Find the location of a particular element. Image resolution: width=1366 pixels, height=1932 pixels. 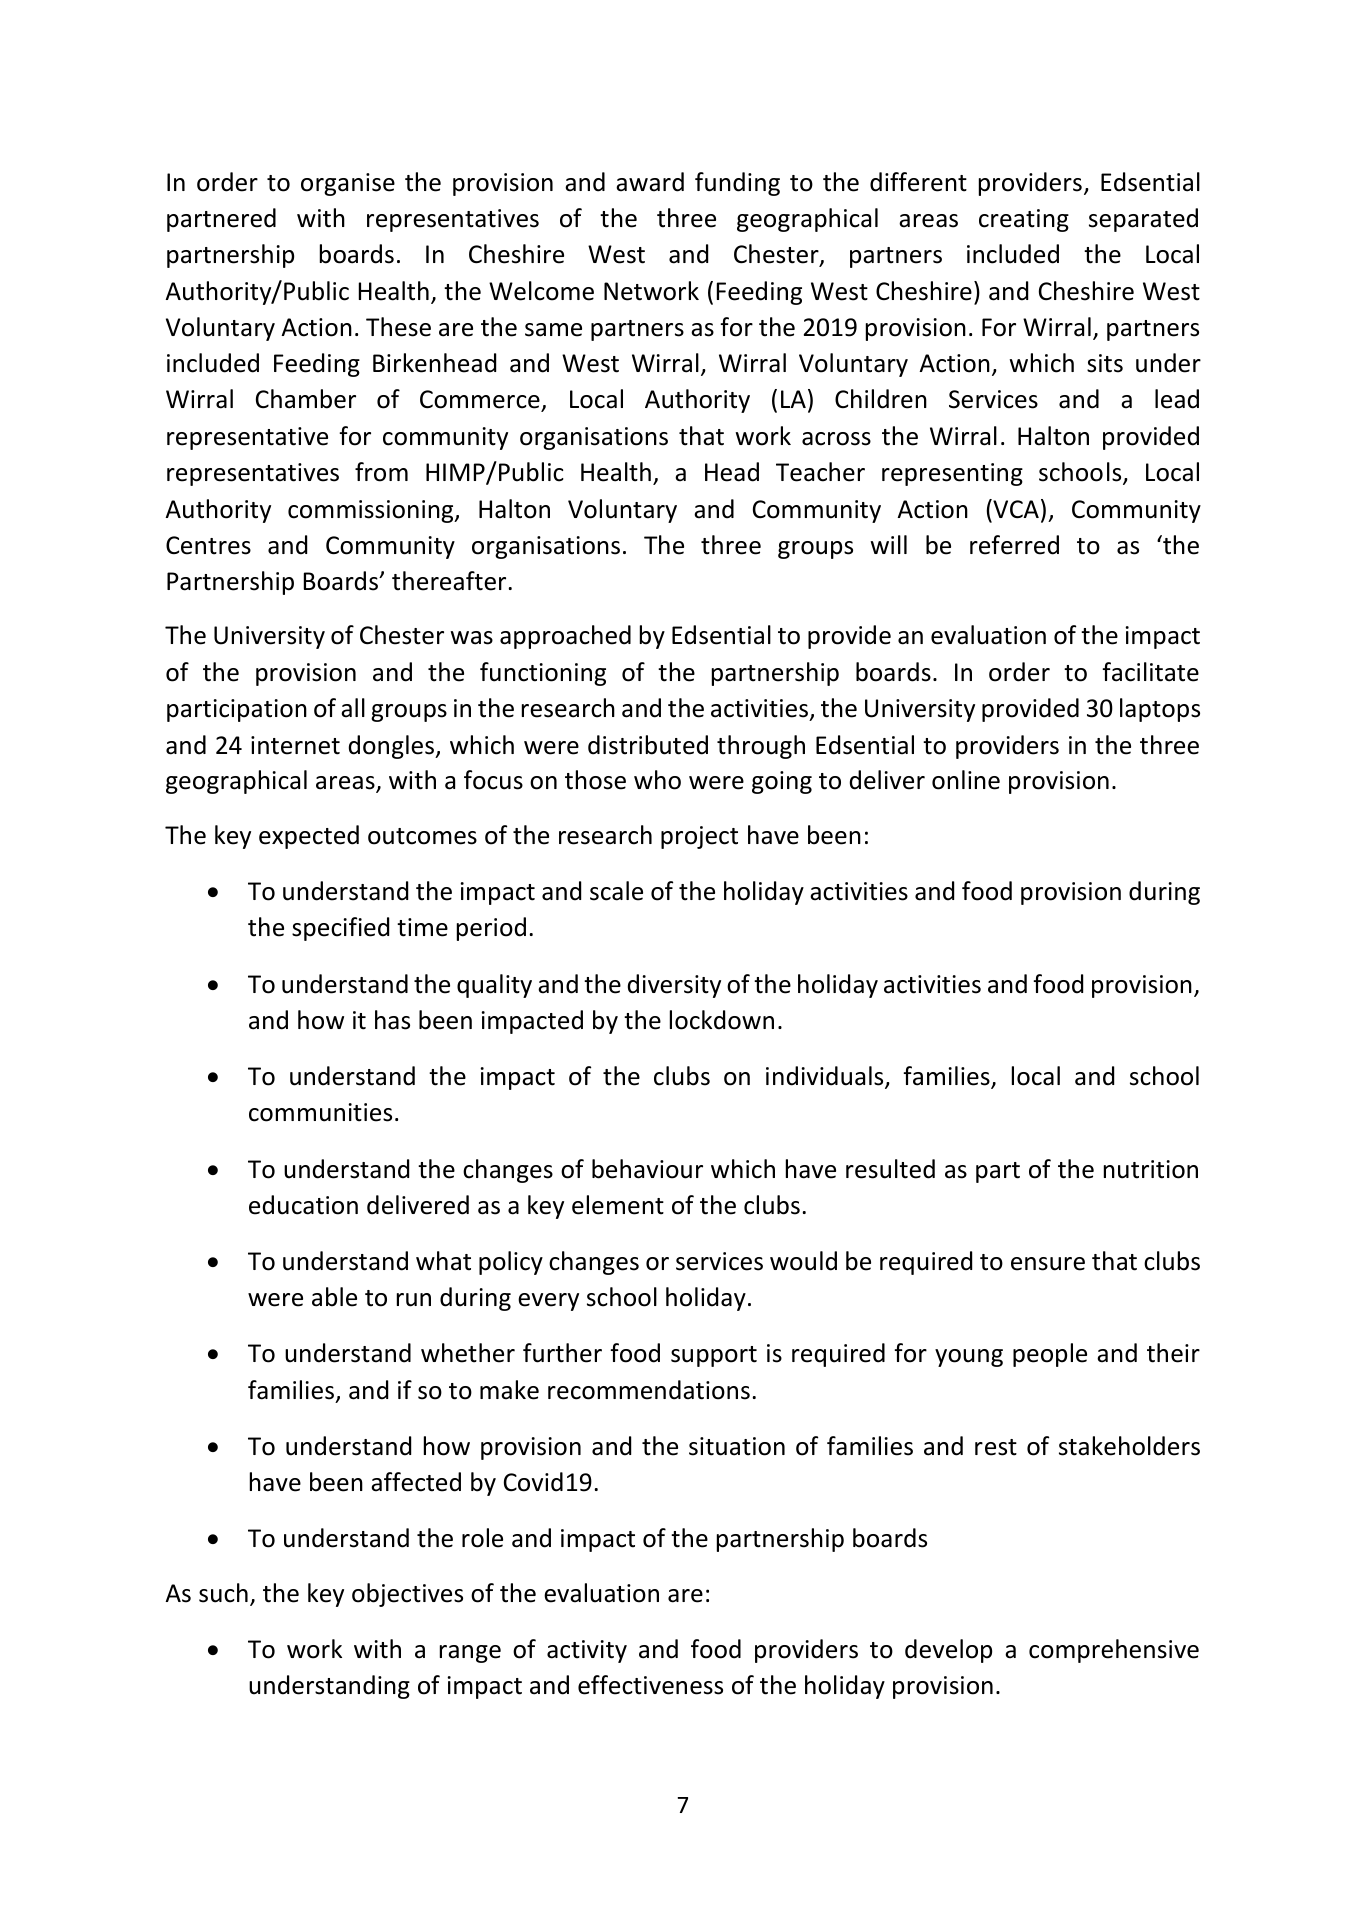

behaviour is located at coordinates (647, 1169).
